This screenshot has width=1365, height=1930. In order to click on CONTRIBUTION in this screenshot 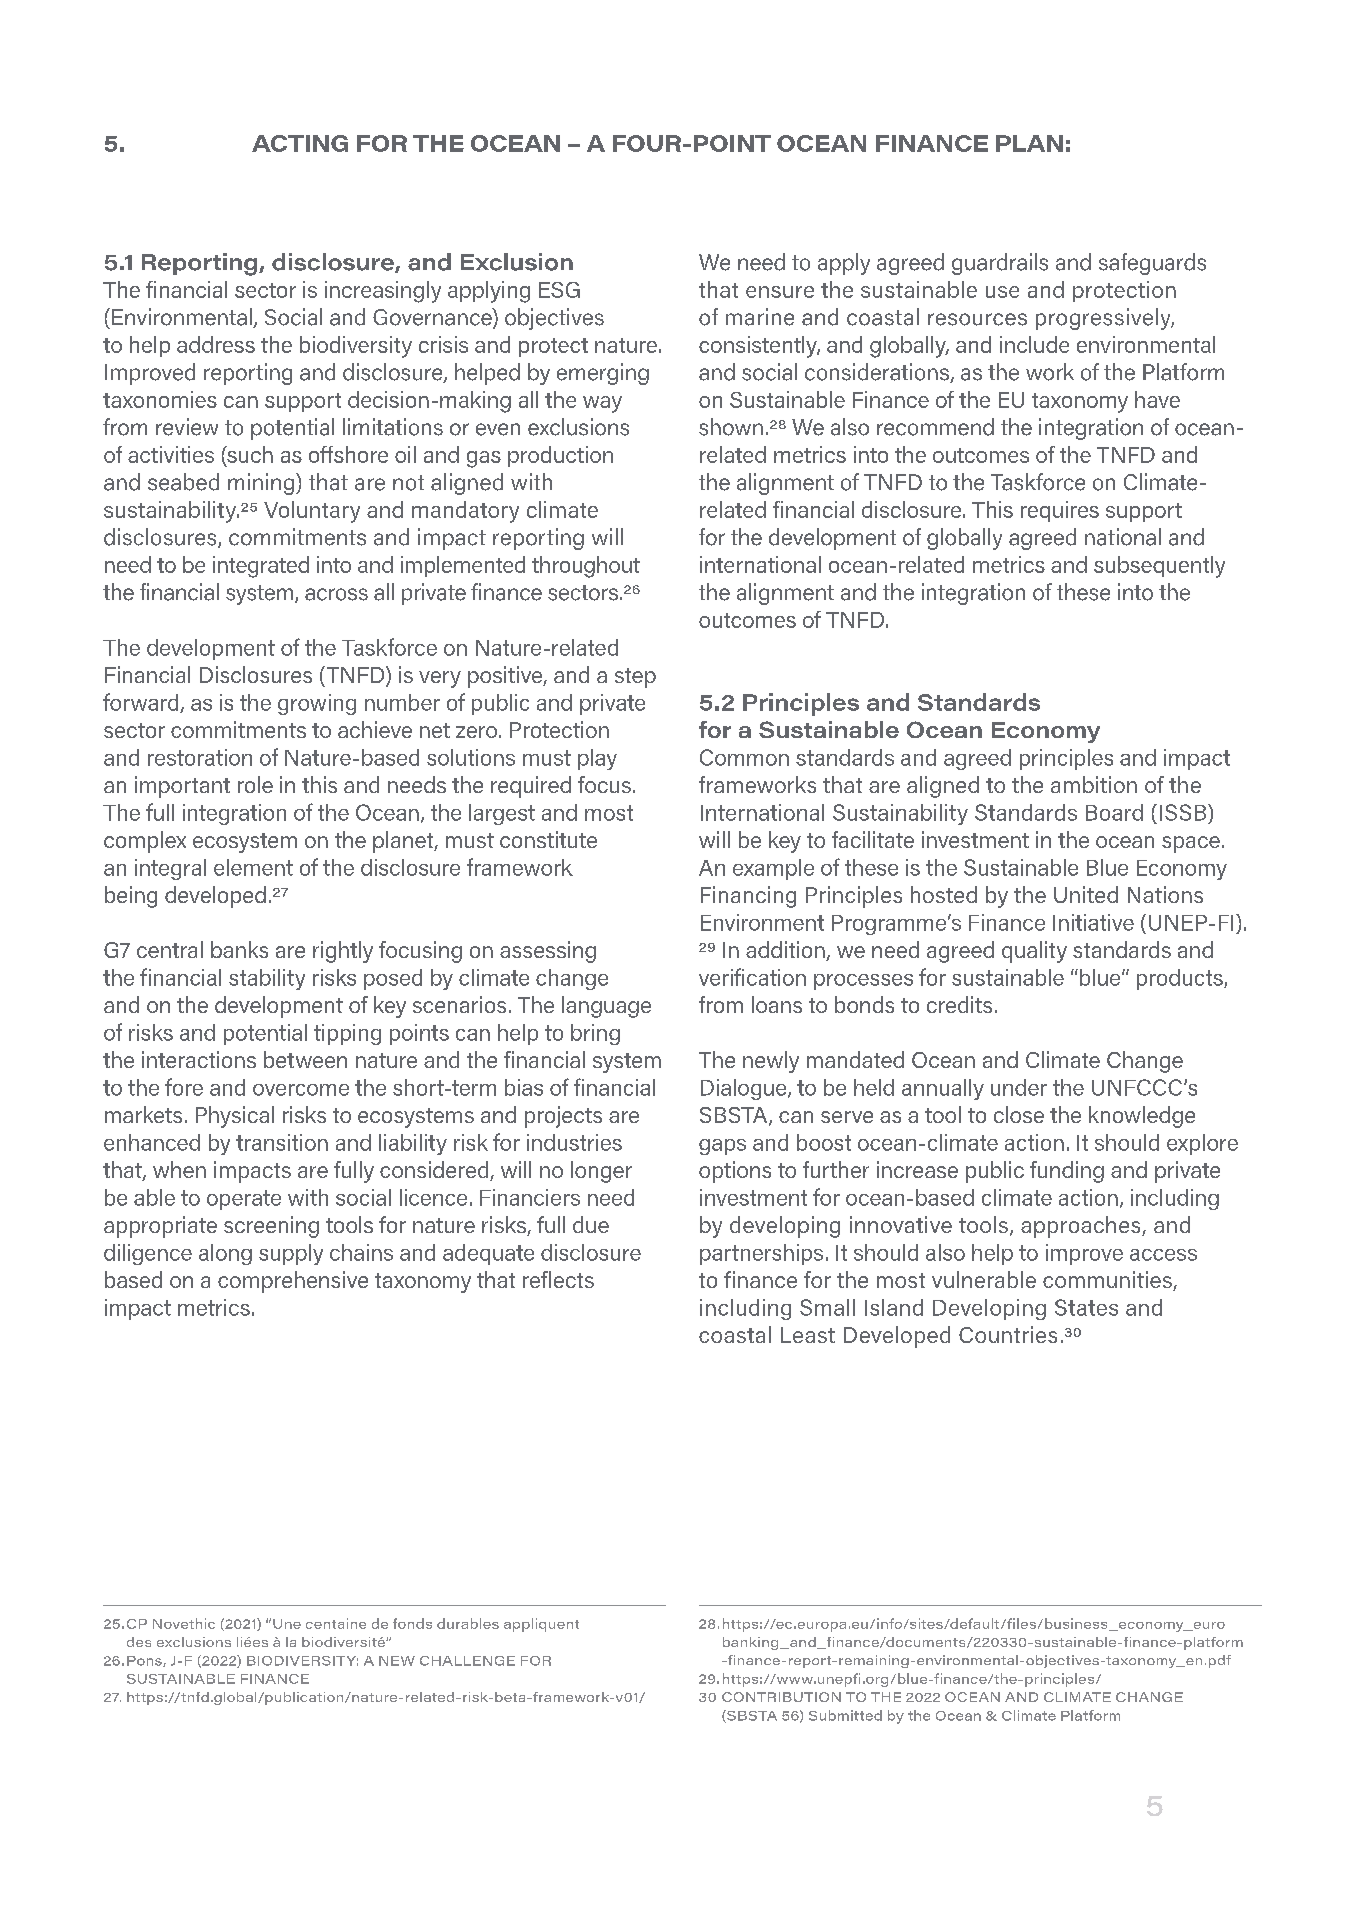, I will do `click(781, 1697)`.
